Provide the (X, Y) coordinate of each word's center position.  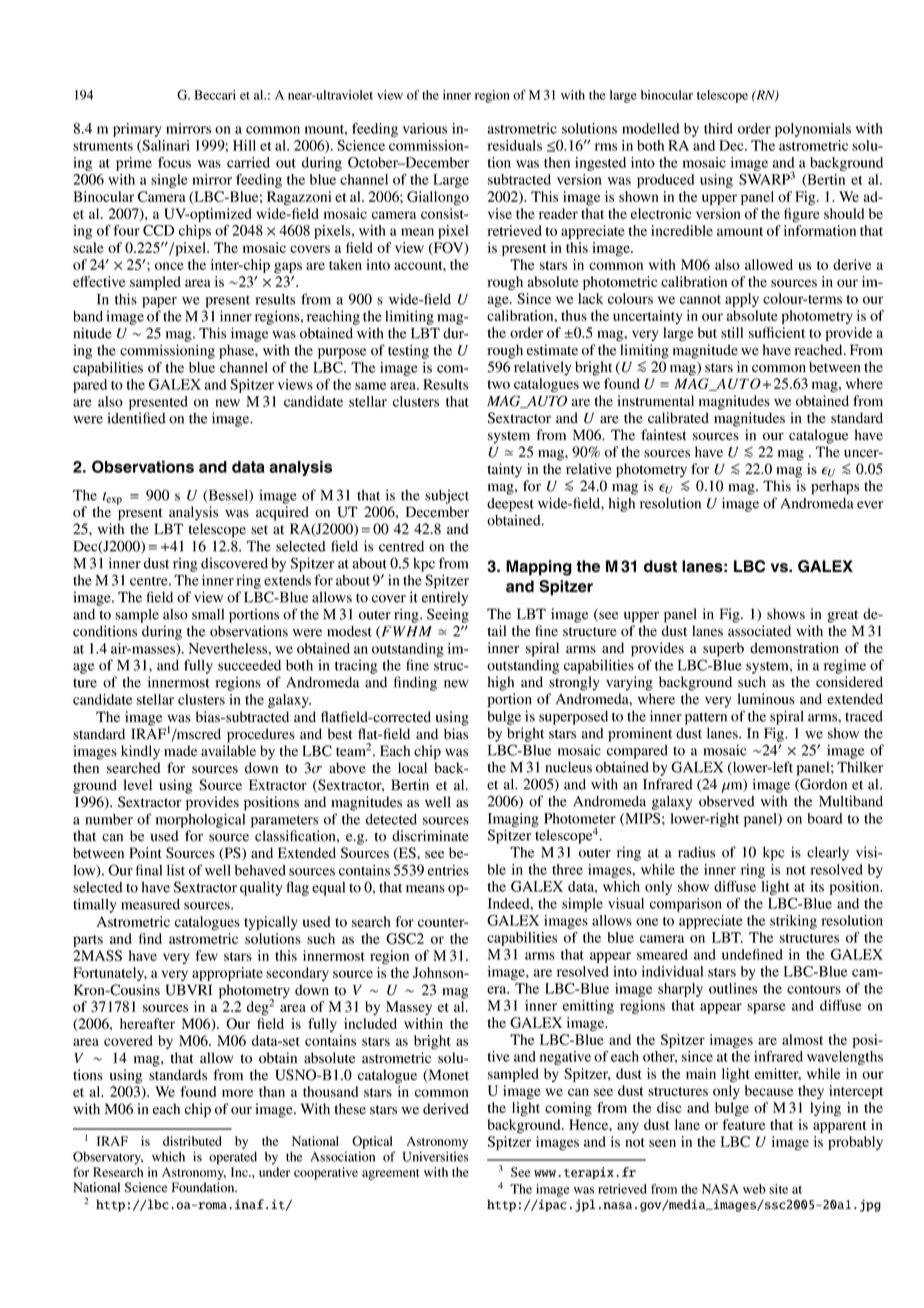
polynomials (813, 130)
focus (174, 162)
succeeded (249, 665)
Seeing (448, 615)
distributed (192, 1141)
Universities (435, 1156)
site (778, 1189)
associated (759, 631)
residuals (514, 145)
